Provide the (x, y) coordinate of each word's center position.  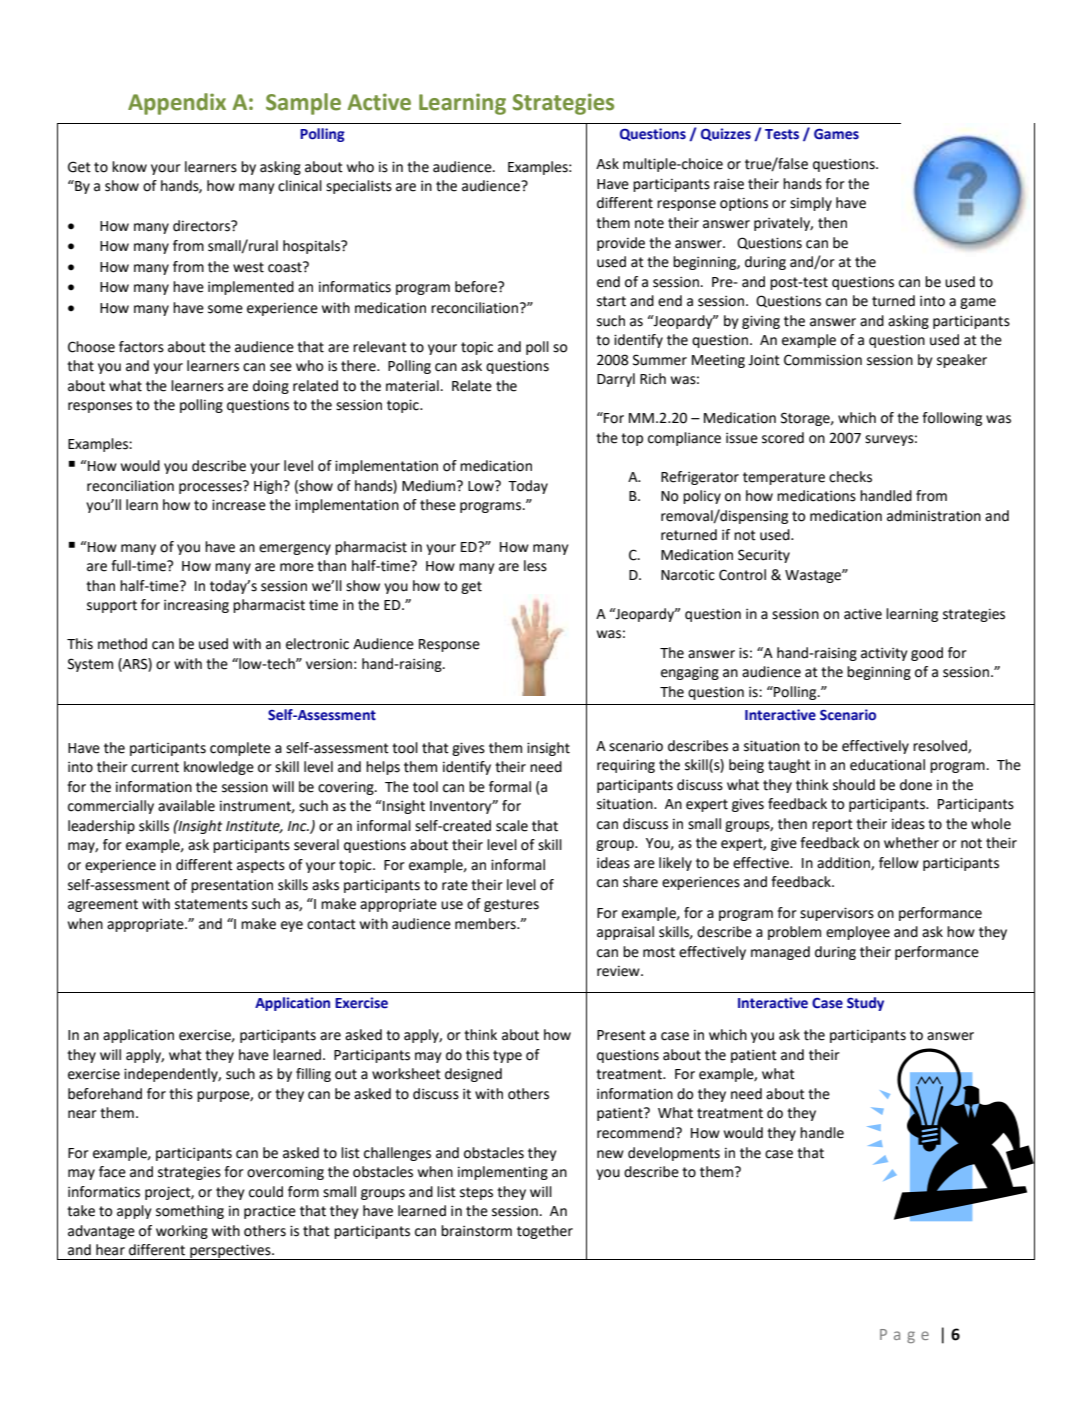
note (649, 223)
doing (271, 387)
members (486, 924)
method (122, 644)
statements (211, 904)
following (952, 419)
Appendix (177, 104)
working (182, 1232)
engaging (690, 673)
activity (884, 654)
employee (858, 933)
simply (811, 204)
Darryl (616, 380)
